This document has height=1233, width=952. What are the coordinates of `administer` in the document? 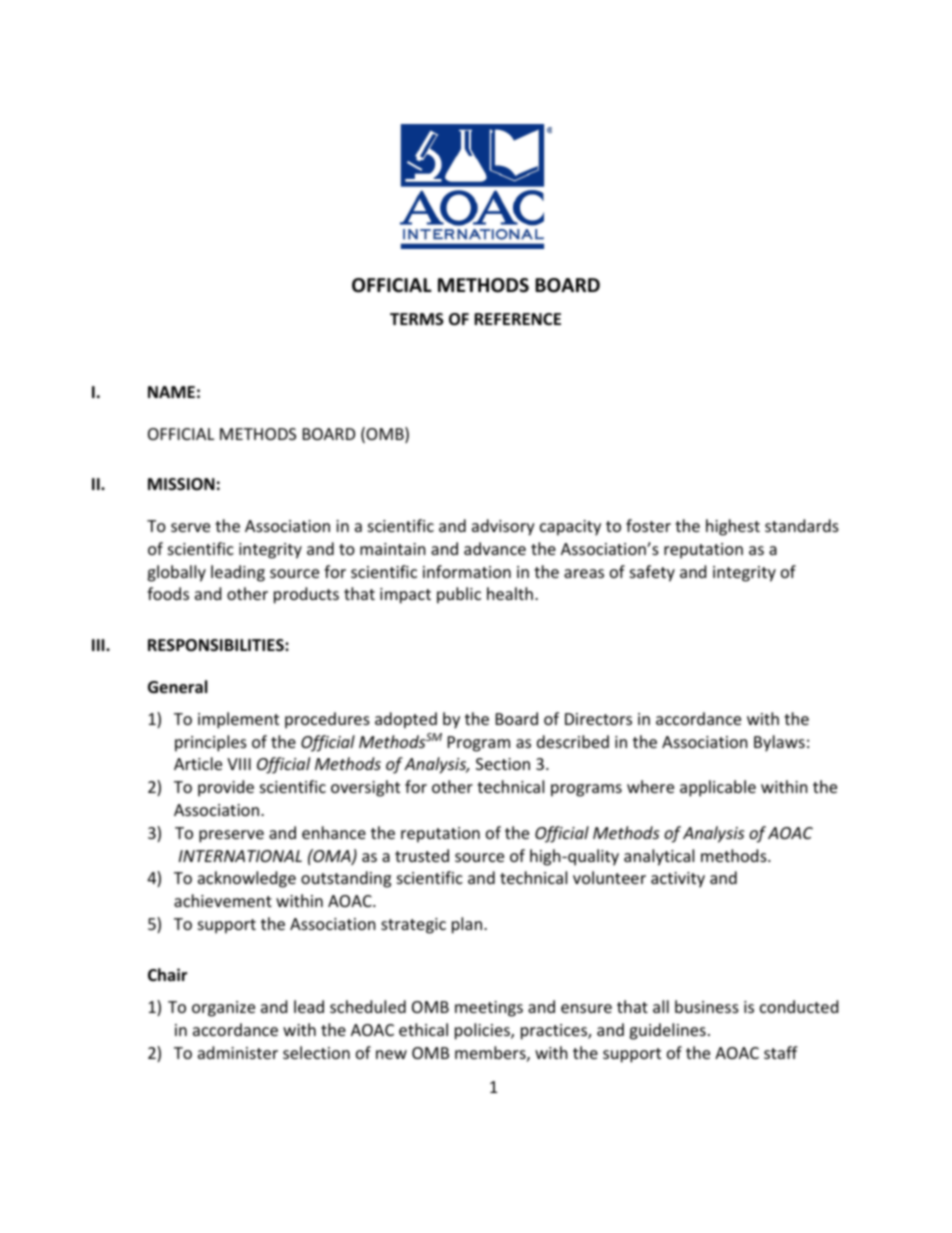 It's located at (238, 1052).
